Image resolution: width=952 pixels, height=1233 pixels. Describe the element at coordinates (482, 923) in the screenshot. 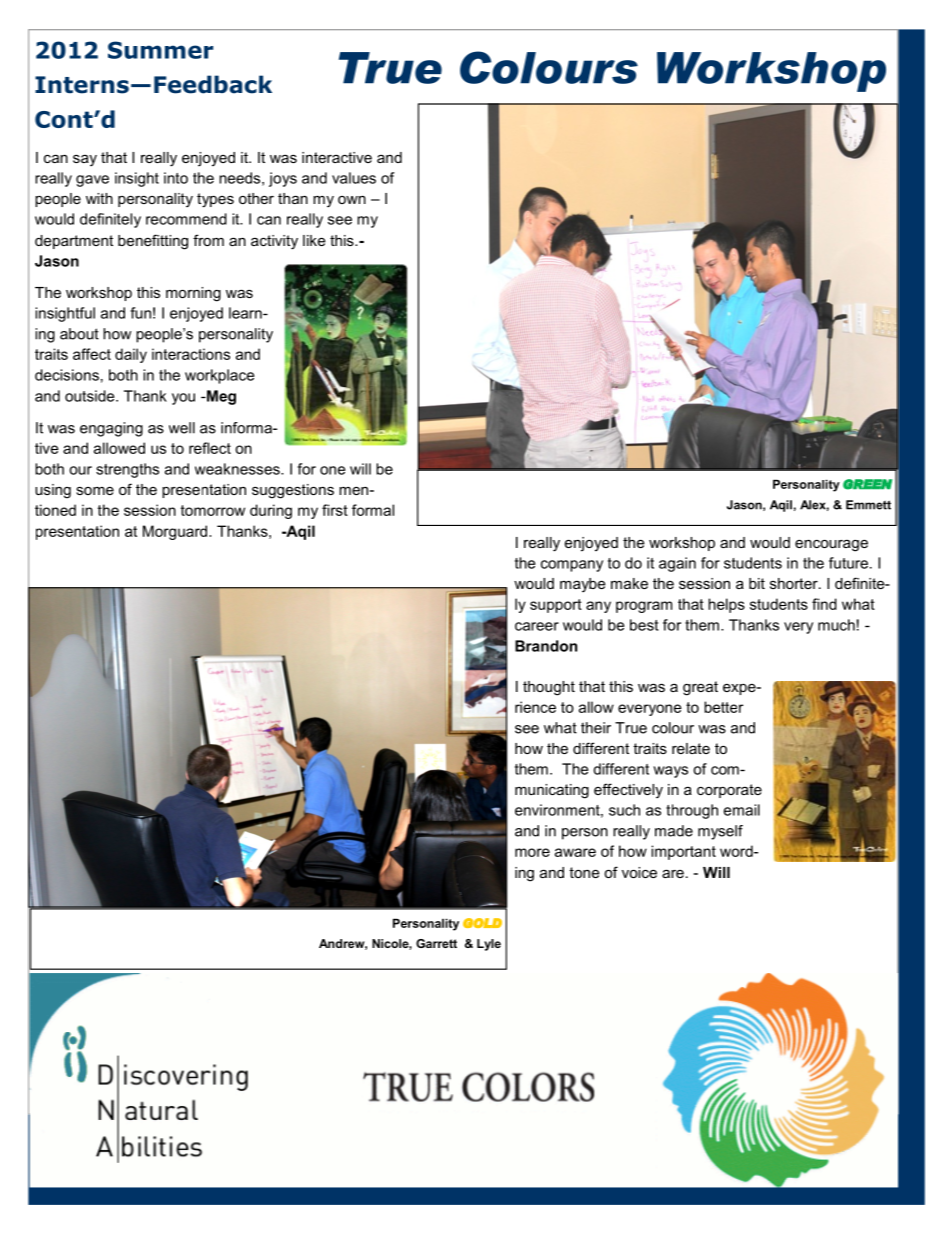

I see `GOLD` at that location.
